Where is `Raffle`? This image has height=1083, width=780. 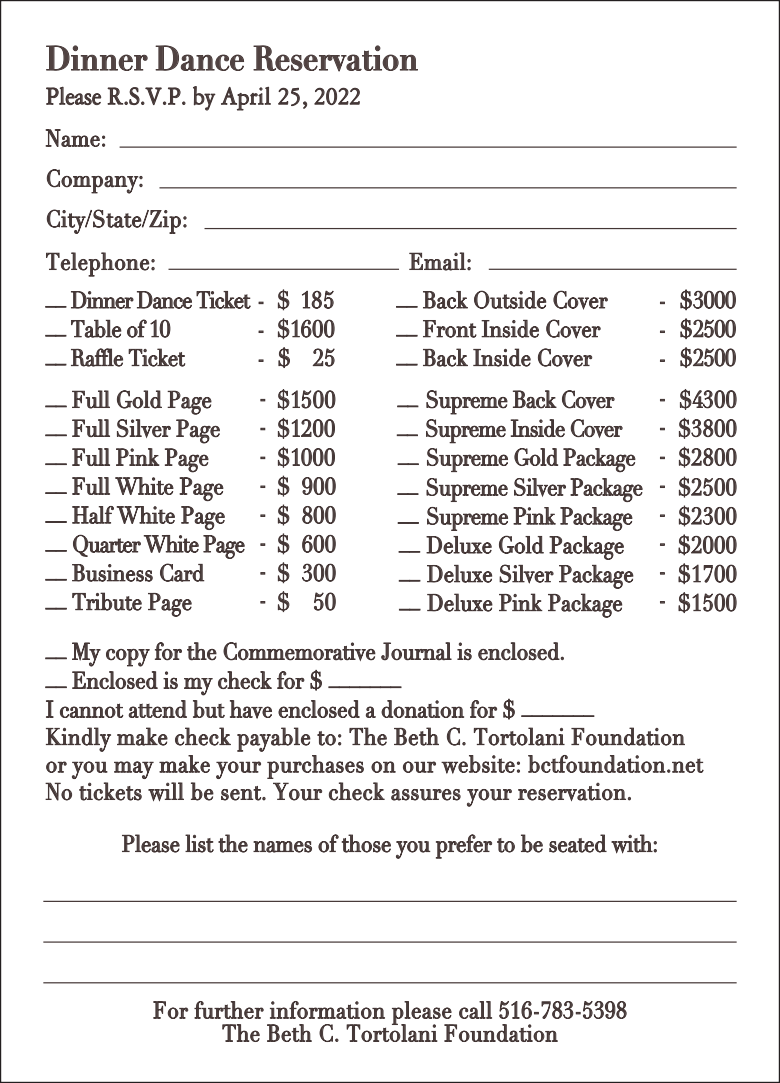 Raffle is located at coordinates (97, 357).
